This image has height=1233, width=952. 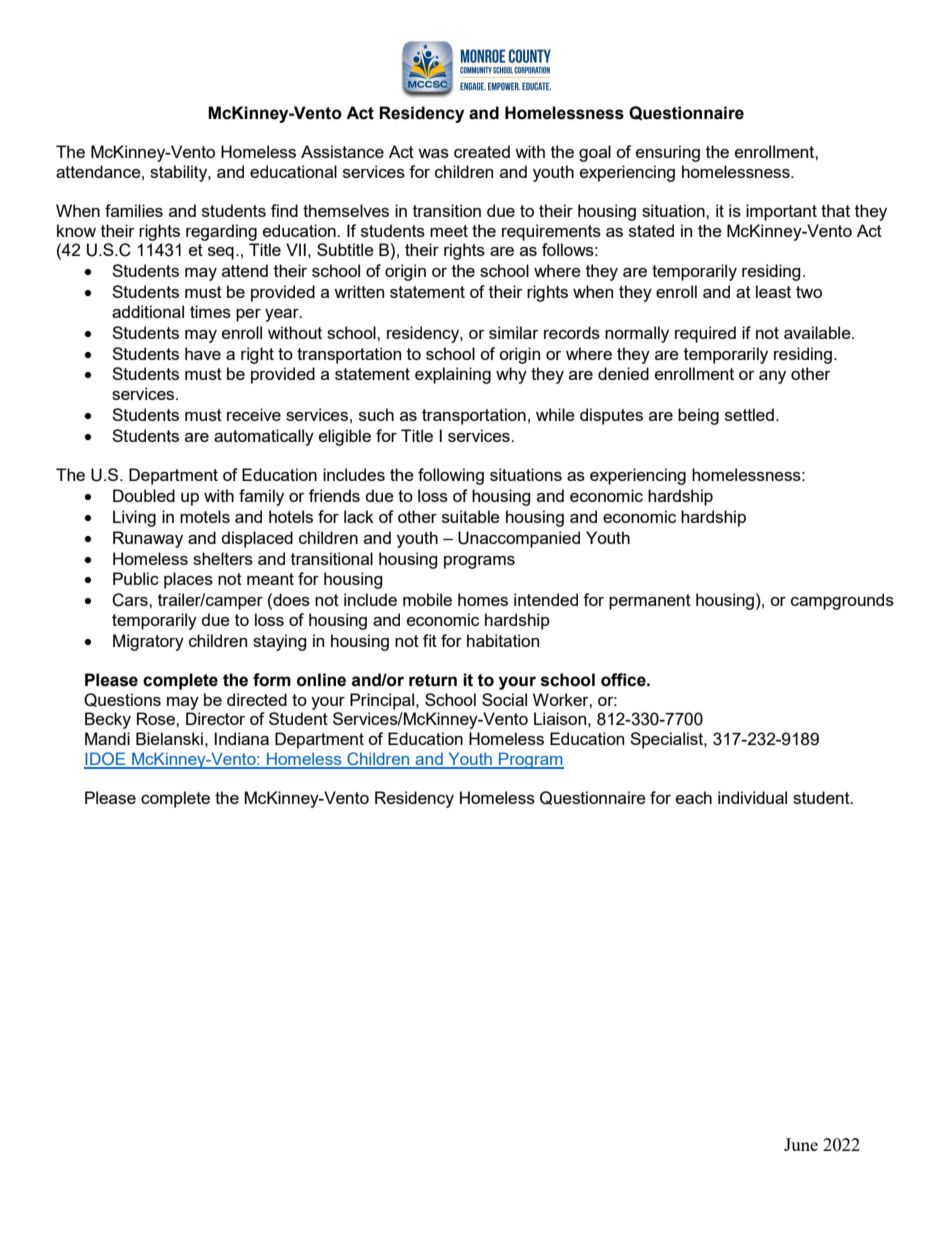 What do you see at coordinates (134, 210) in the image?
I see `families` at bounding box center [134, 210].
